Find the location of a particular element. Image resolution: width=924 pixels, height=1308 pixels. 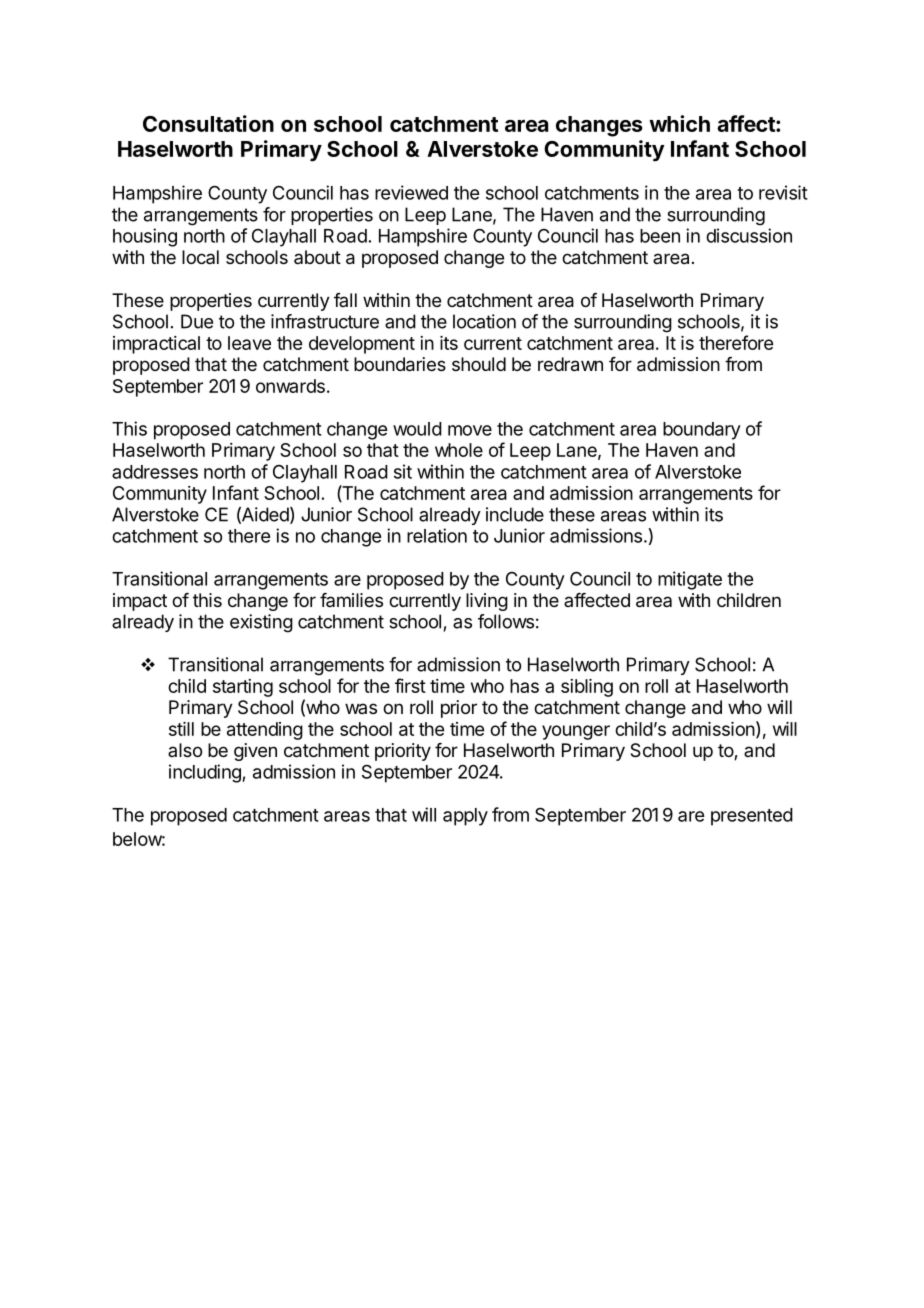

existing is located at coordinates (261, 623).
